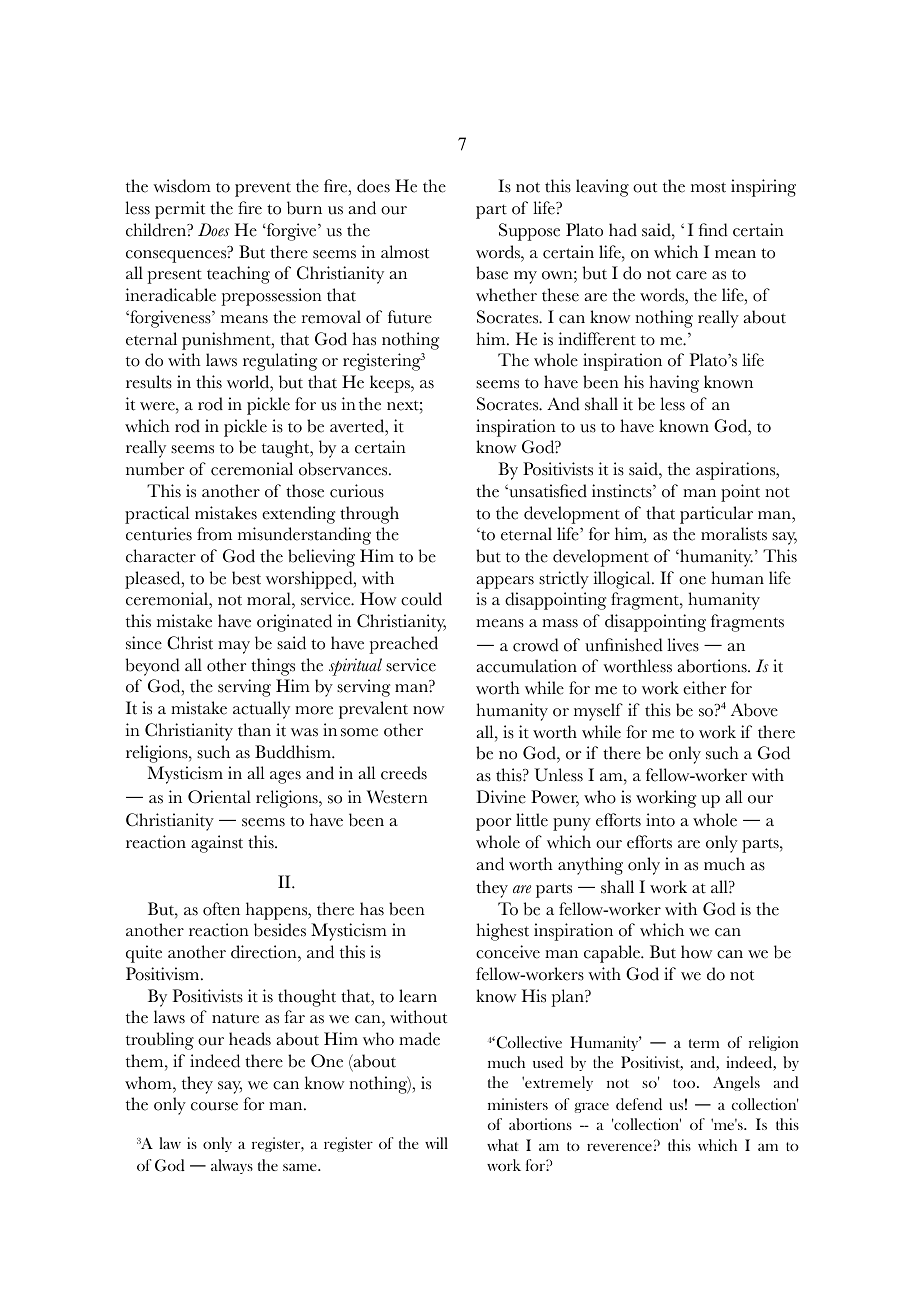 The height and width of the screenshot is (1308, 924). What do you see at coordinates (737, 471) in the screenshot?
I see `aspirations` at bounding box center [737, 471].
